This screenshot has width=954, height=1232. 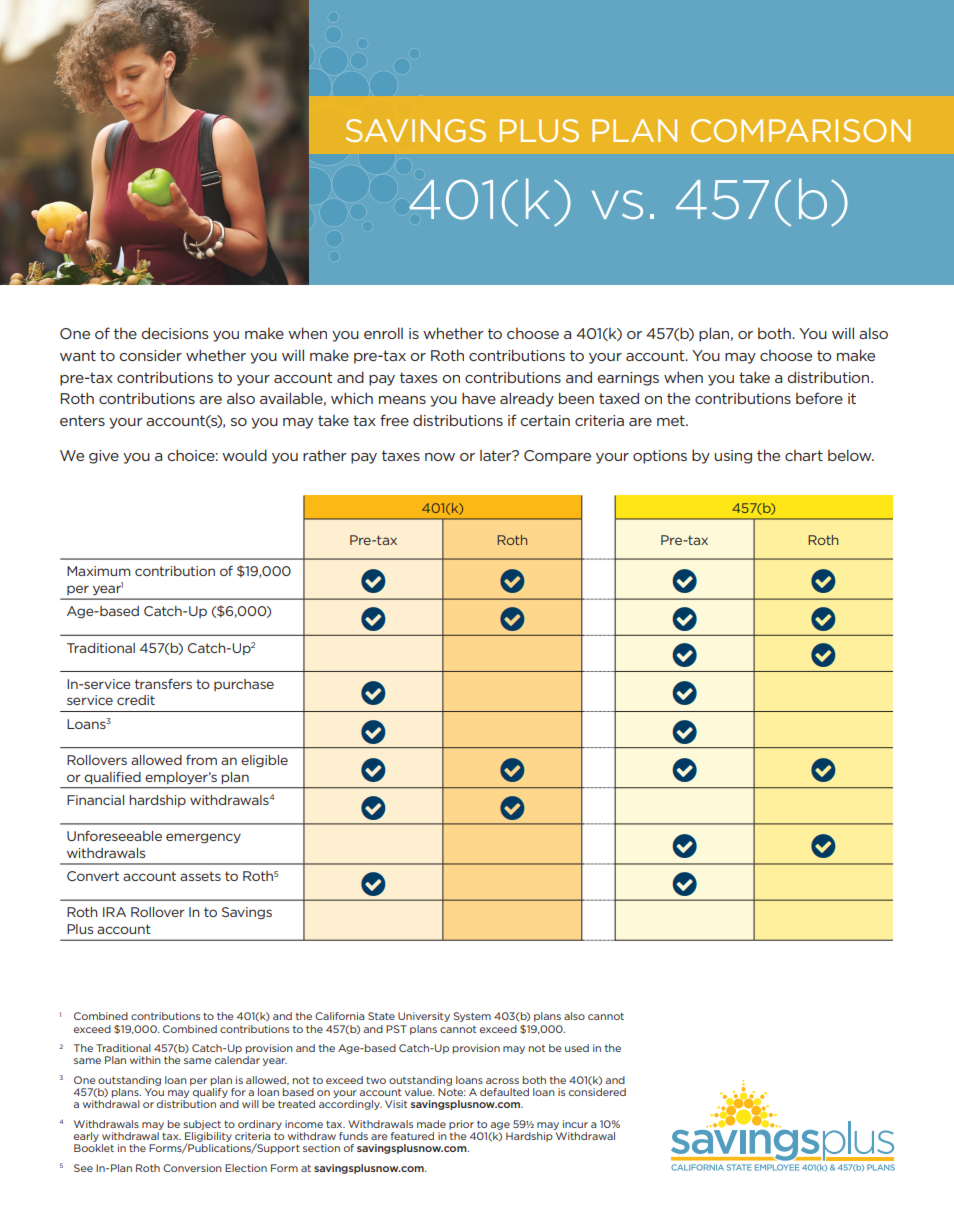 What do you see at coordinates (244, 685) in the screenshot?
I see `purchase` at bounding box center [244, 685].
